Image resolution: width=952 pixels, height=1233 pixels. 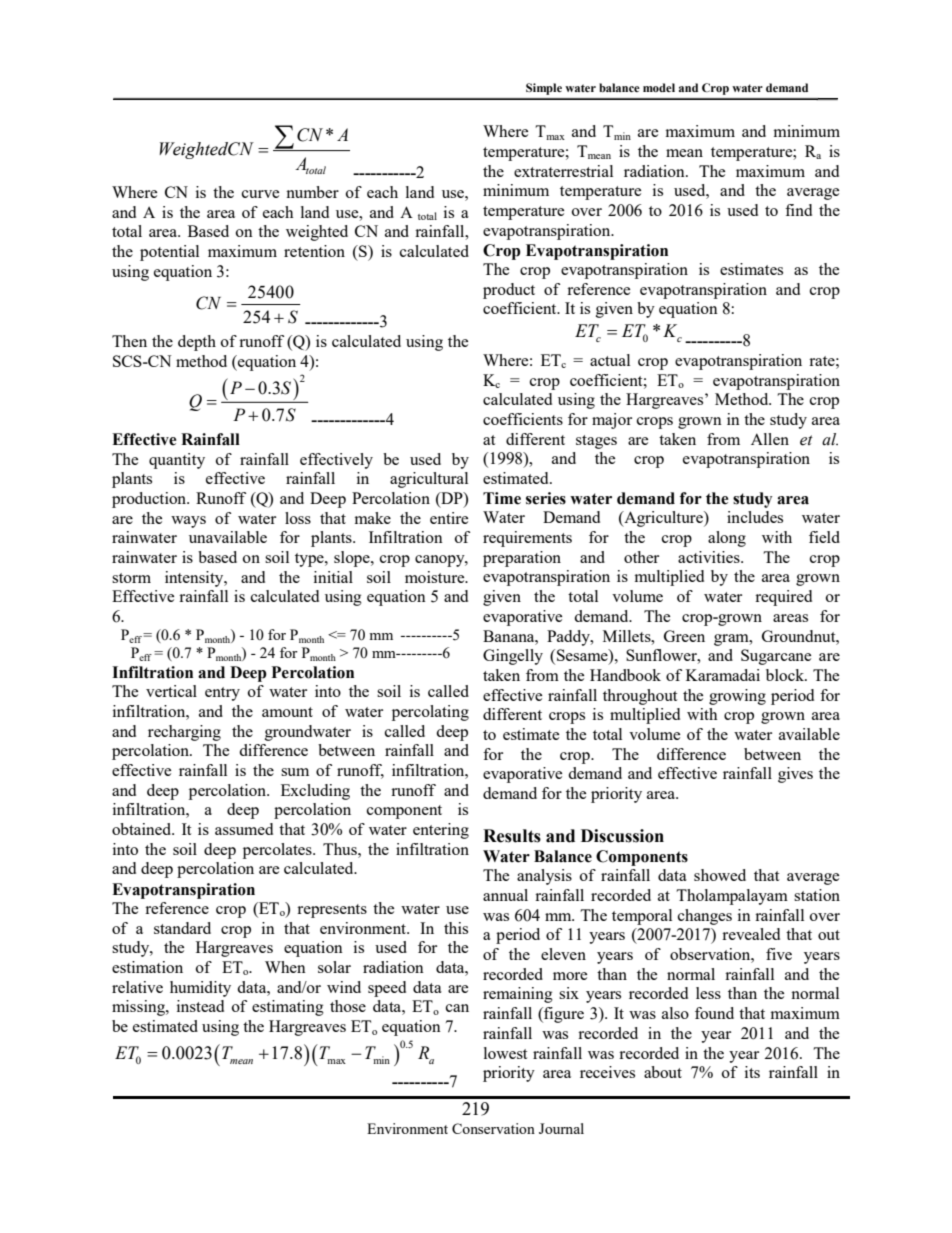 What do you see at coordinates (195, 579) in the page?
I see `intensity` at bounding box center [195, 579].
